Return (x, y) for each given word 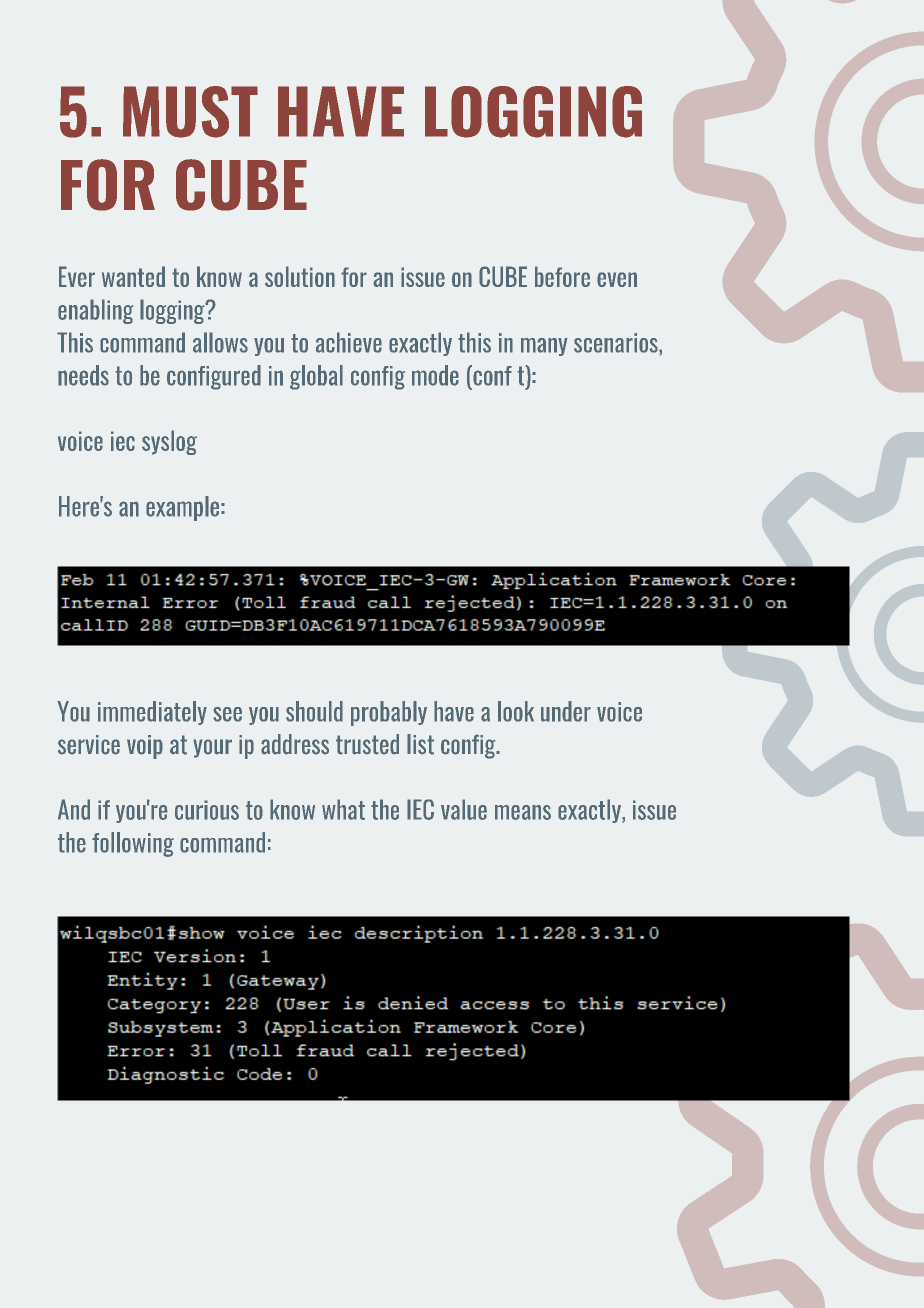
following (133, 844)
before (562, 276)
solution (300, 276)
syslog (169, 442)
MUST (190, 112)
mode (435, 375)
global (316, 377)
